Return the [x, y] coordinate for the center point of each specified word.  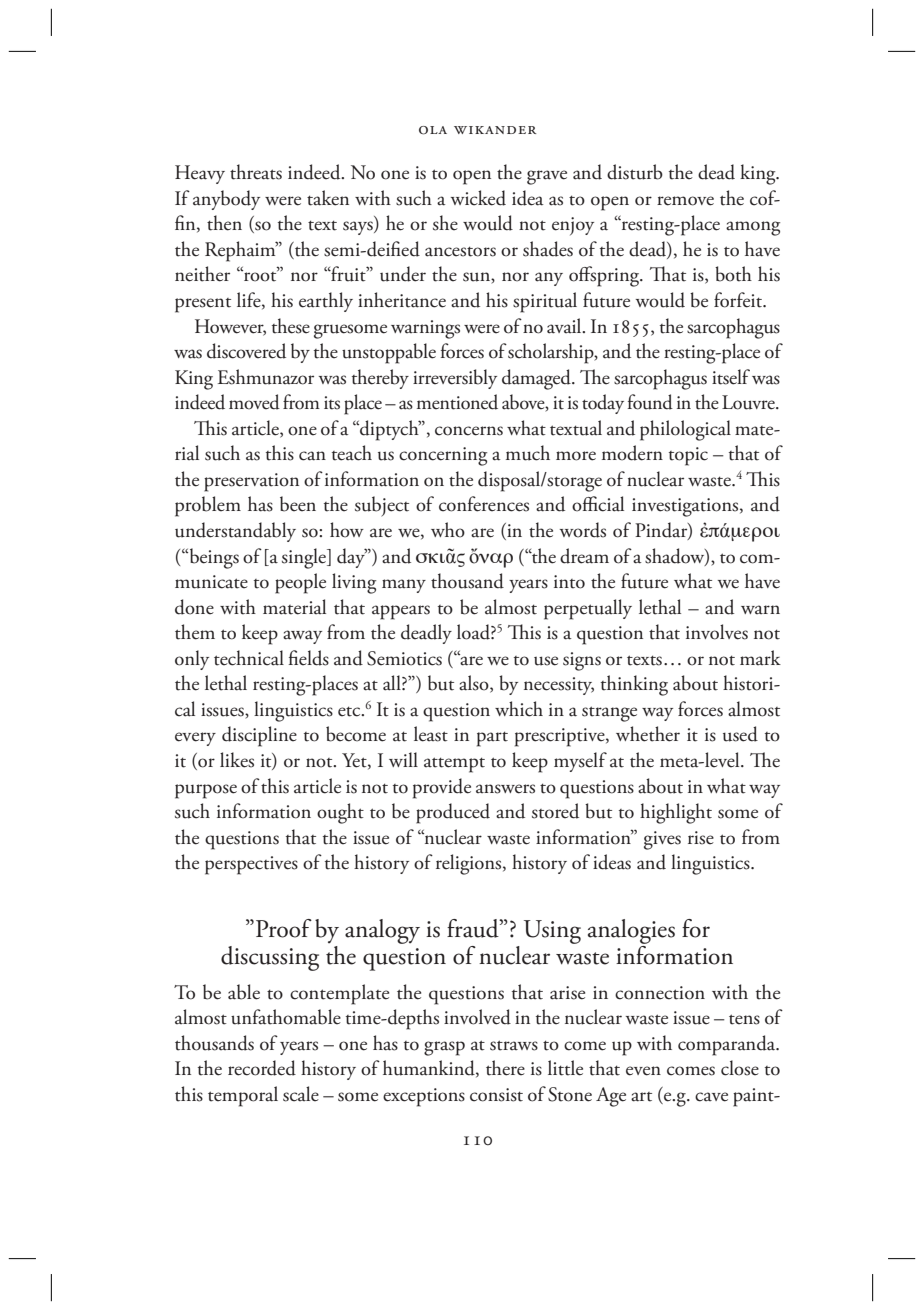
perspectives [251, 865]
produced [453, 813]
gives [662, 840]
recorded [262, 1068]
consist [496, 1095]
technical [249, 658]
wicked [478, 198]
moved [254, 402]
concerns [469, 431]
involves [717, 632]
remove [685, 201]
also [475, 684]
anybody [226, 200]
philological [685, 430]
